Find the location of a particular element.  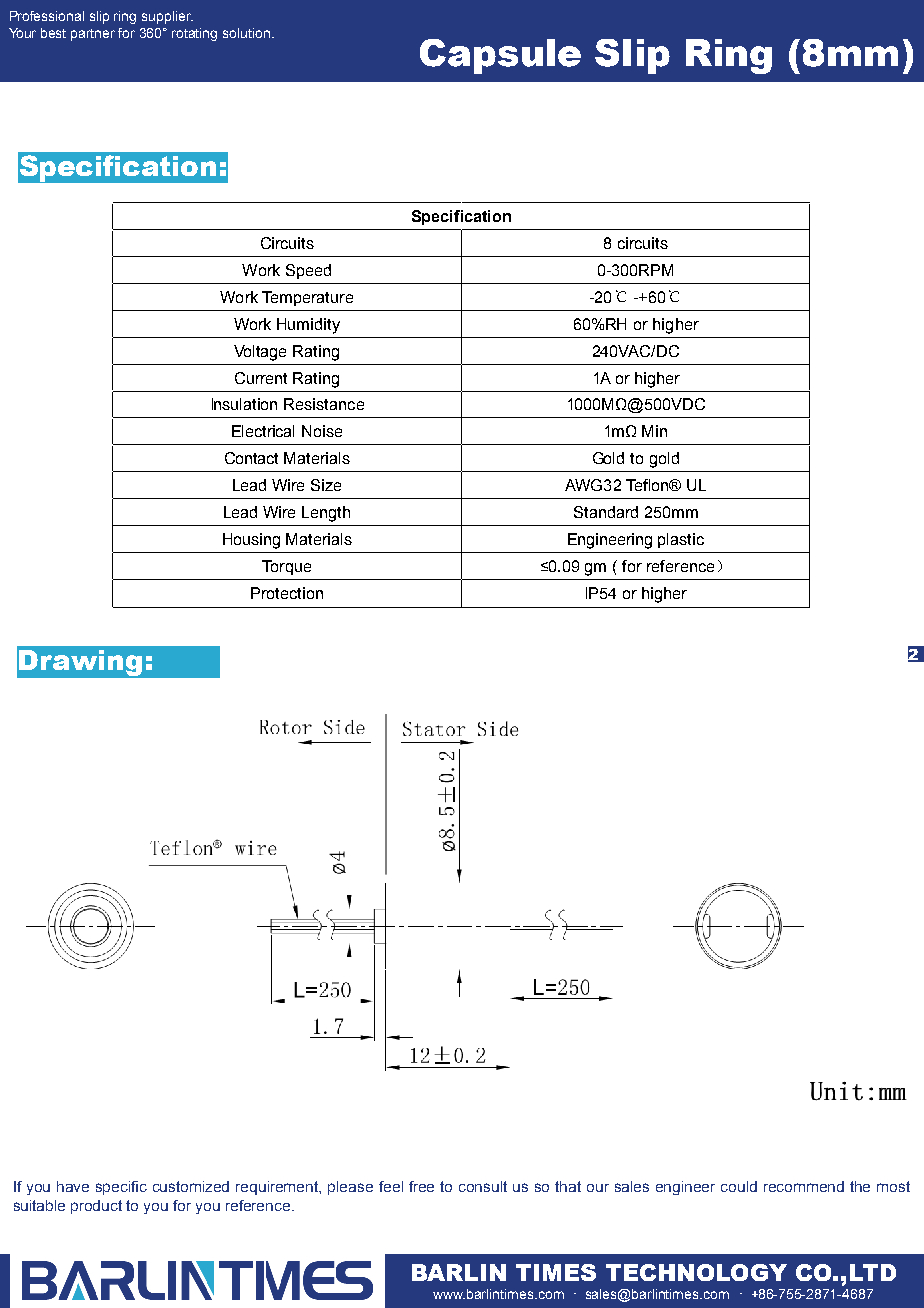

Capsule is located at coordinates (500, 56).
